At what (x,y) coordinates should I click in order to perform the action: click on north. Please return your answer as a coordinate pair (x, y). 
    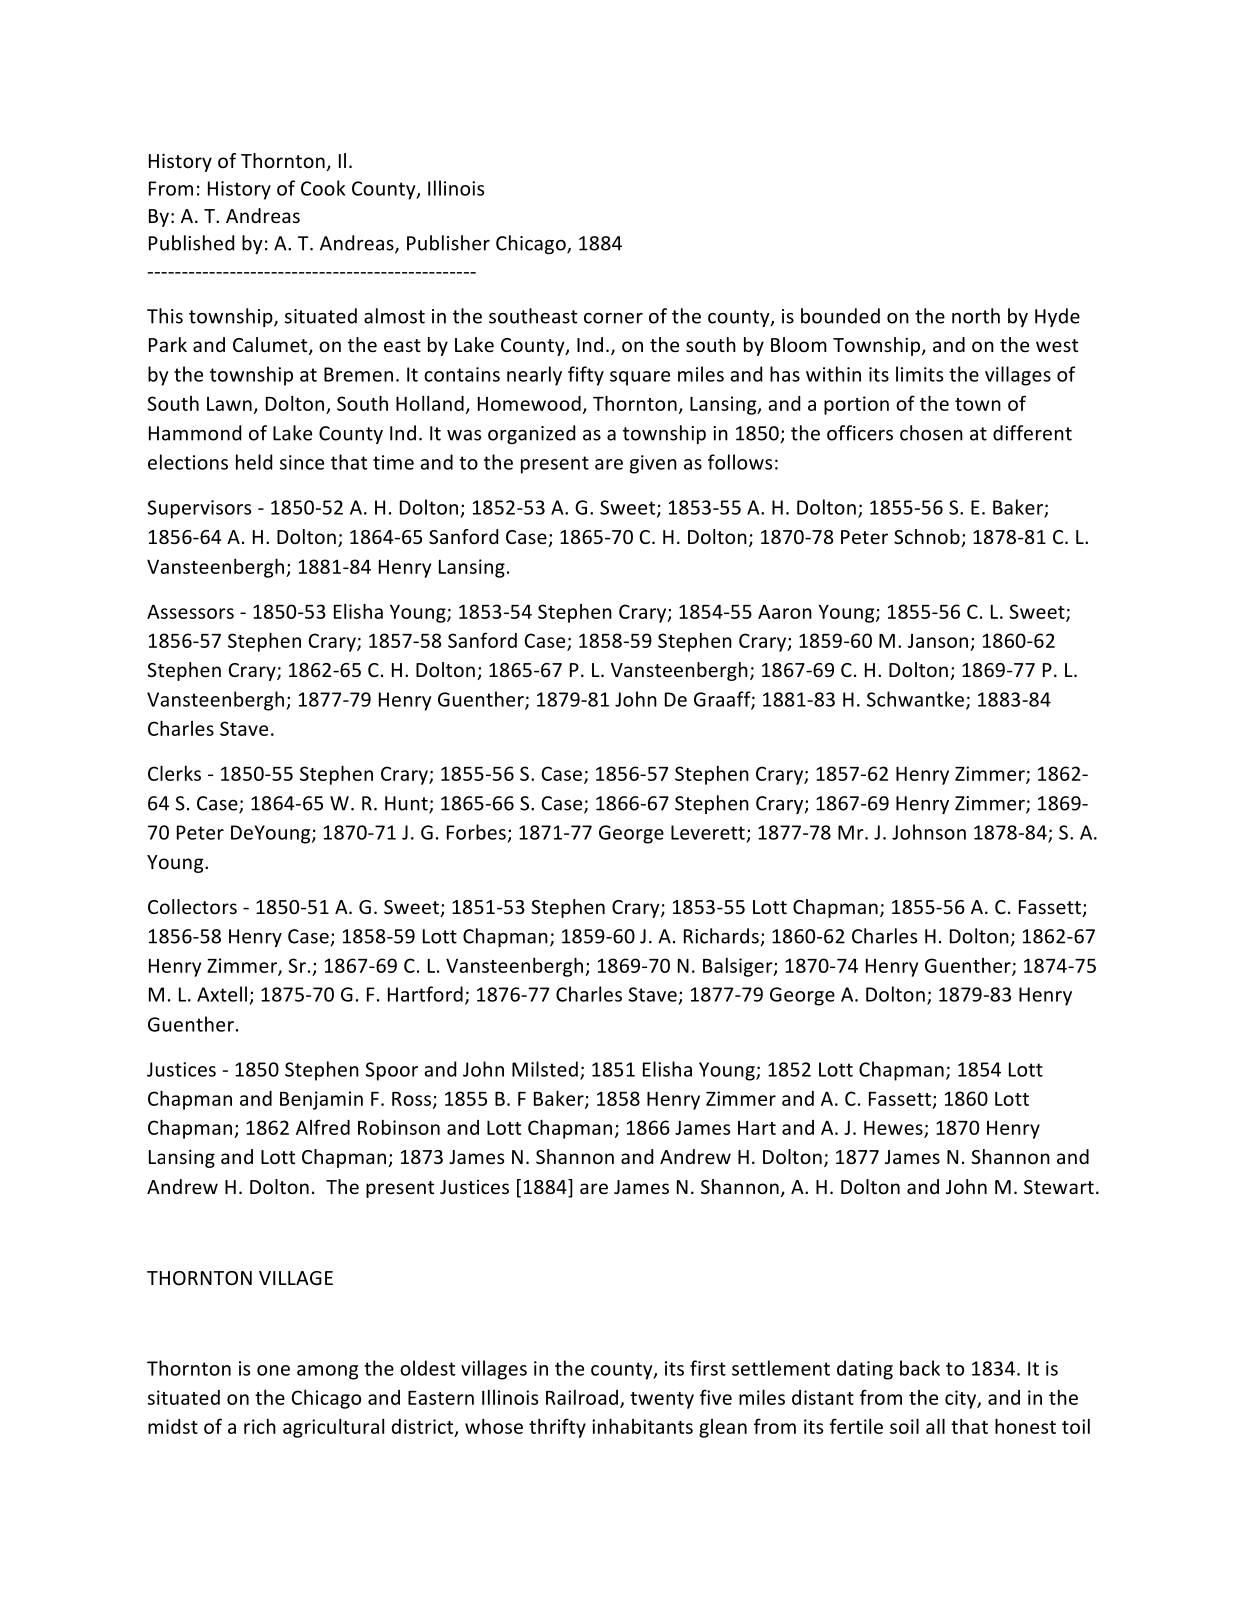
    Looking at the image, I should click on (976, 316).
